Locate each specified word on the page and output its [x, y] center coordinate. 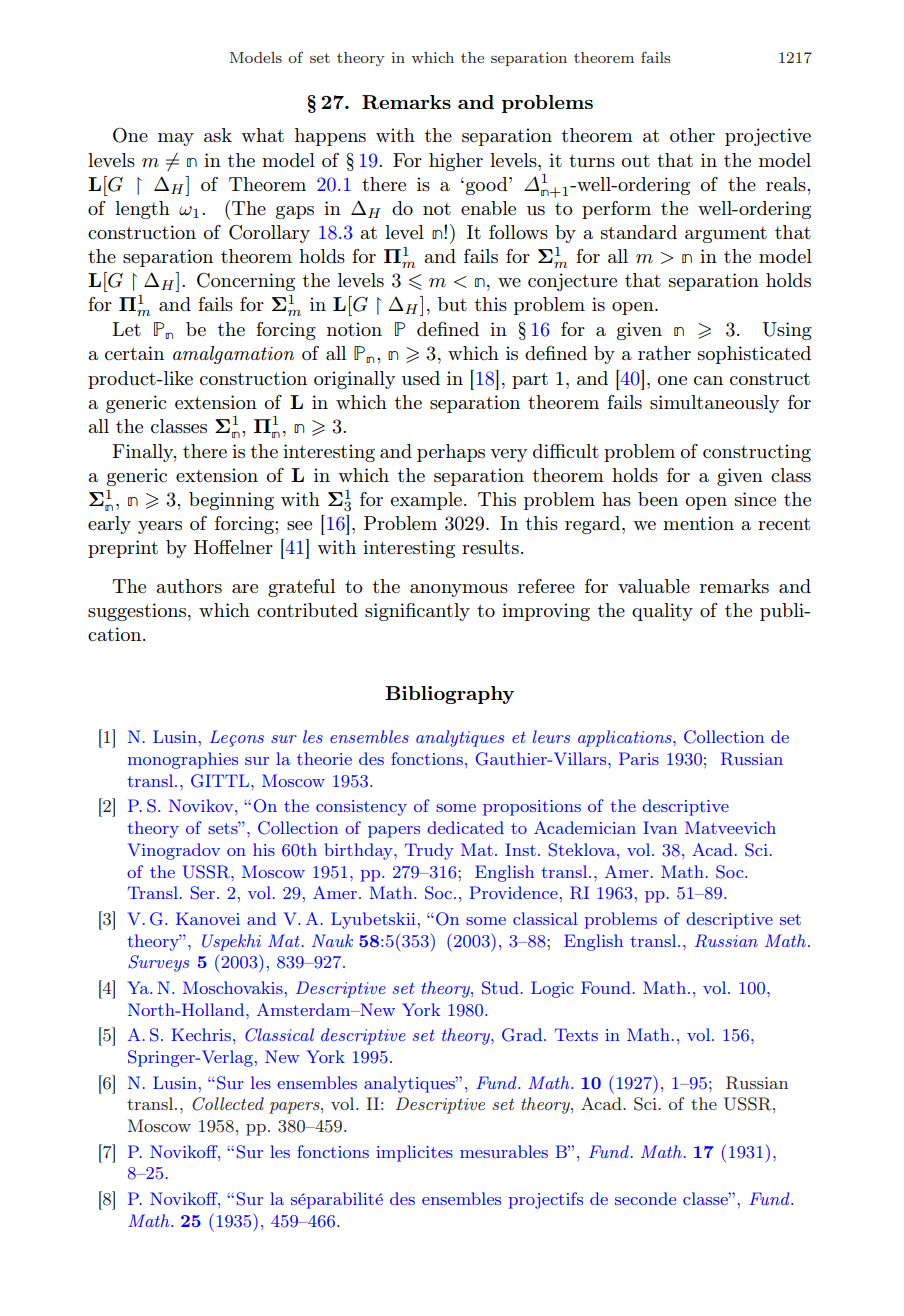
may [176, 139]
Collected [228, 1104]
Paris [639, 758]
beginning [231, 501]
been [658, 499]
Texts [576, 1034]
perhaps [451, 453]
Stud [500, 988]
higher [456, 162]
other [692, 135]
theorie [324, 758]
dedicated [466, 827]
